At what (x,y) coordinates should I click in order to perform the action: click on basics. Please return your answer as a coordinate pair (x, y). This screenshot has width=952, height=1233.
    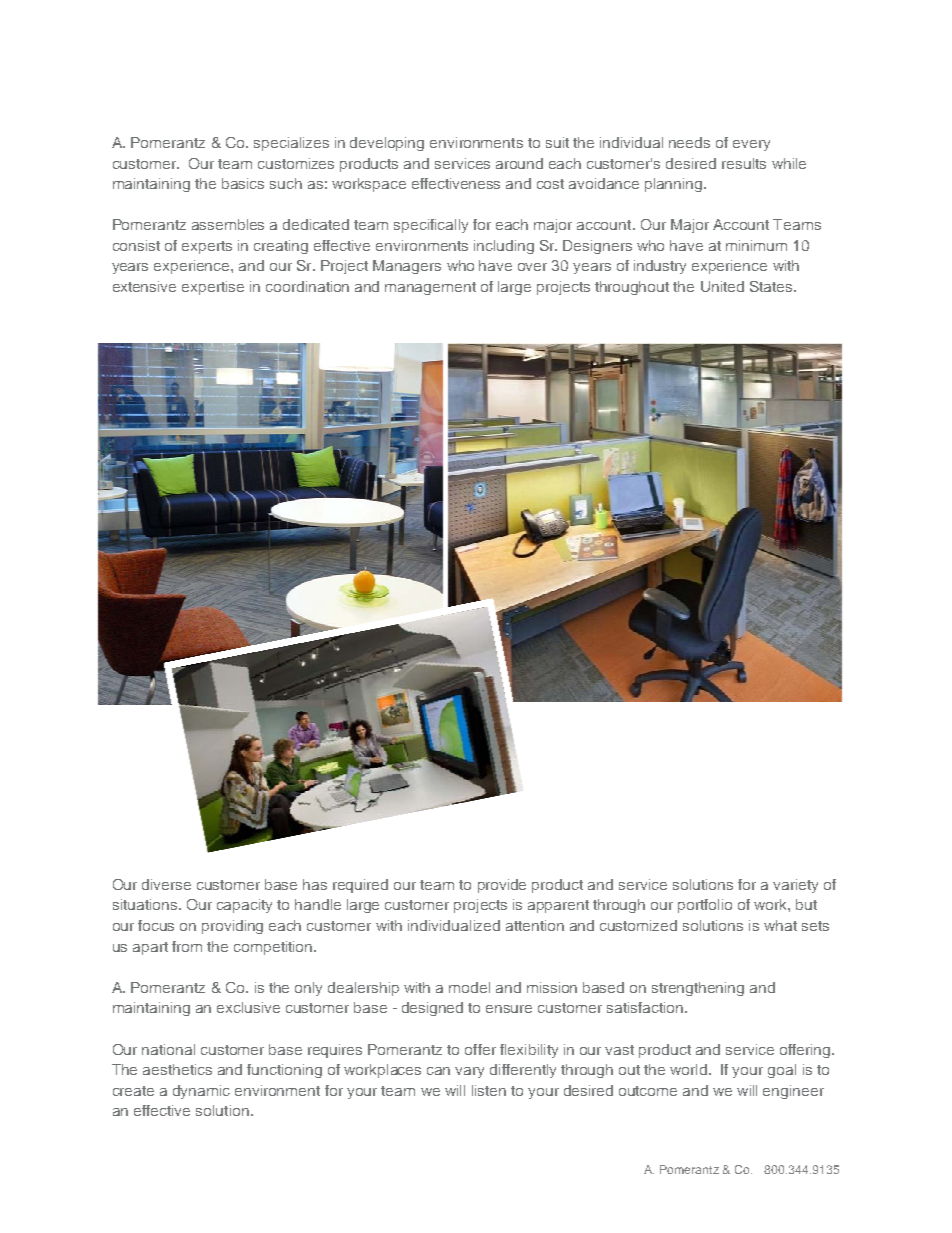
    Looking at the image, I should click on (243, 183).
